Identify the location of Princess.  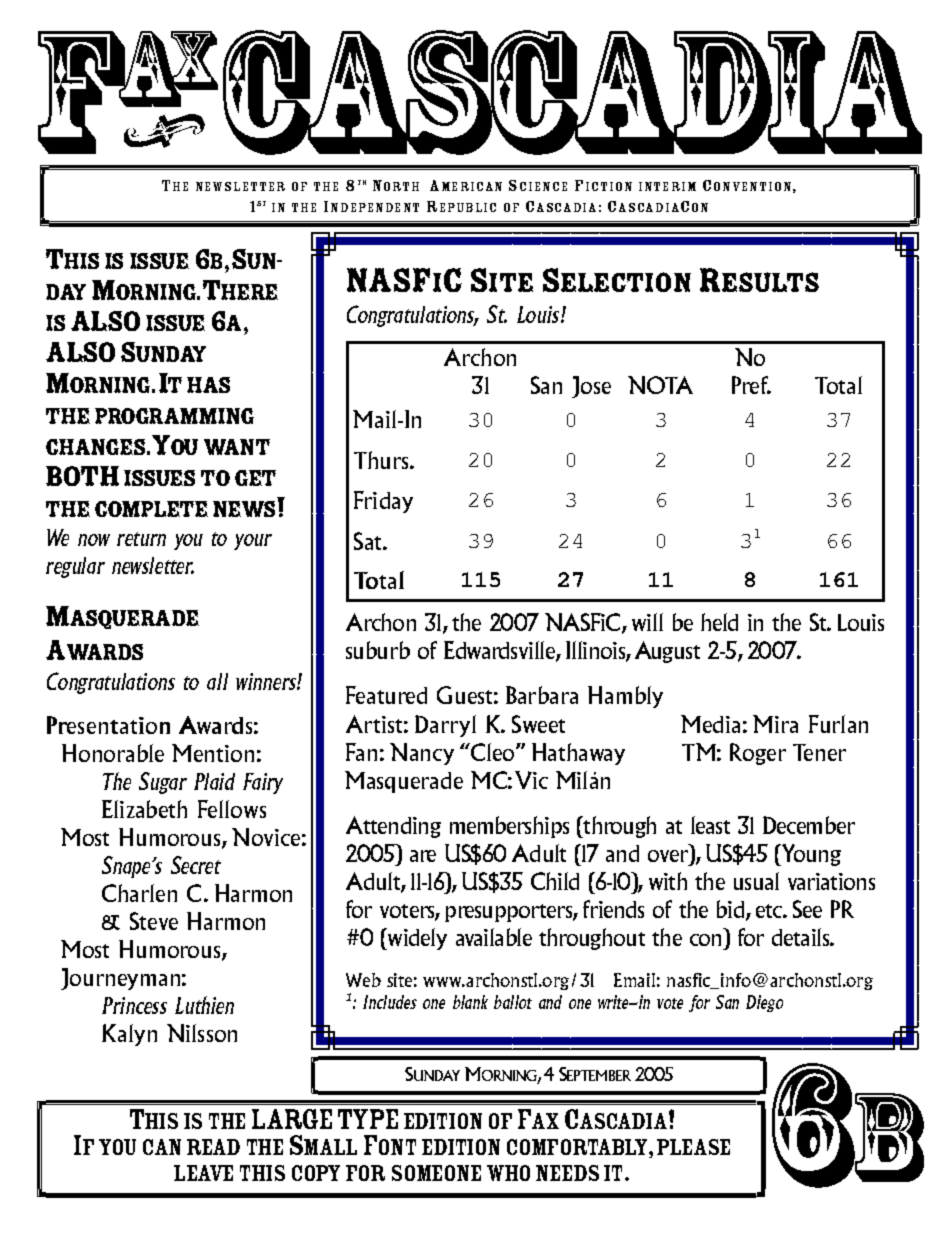
(134, 1005).
